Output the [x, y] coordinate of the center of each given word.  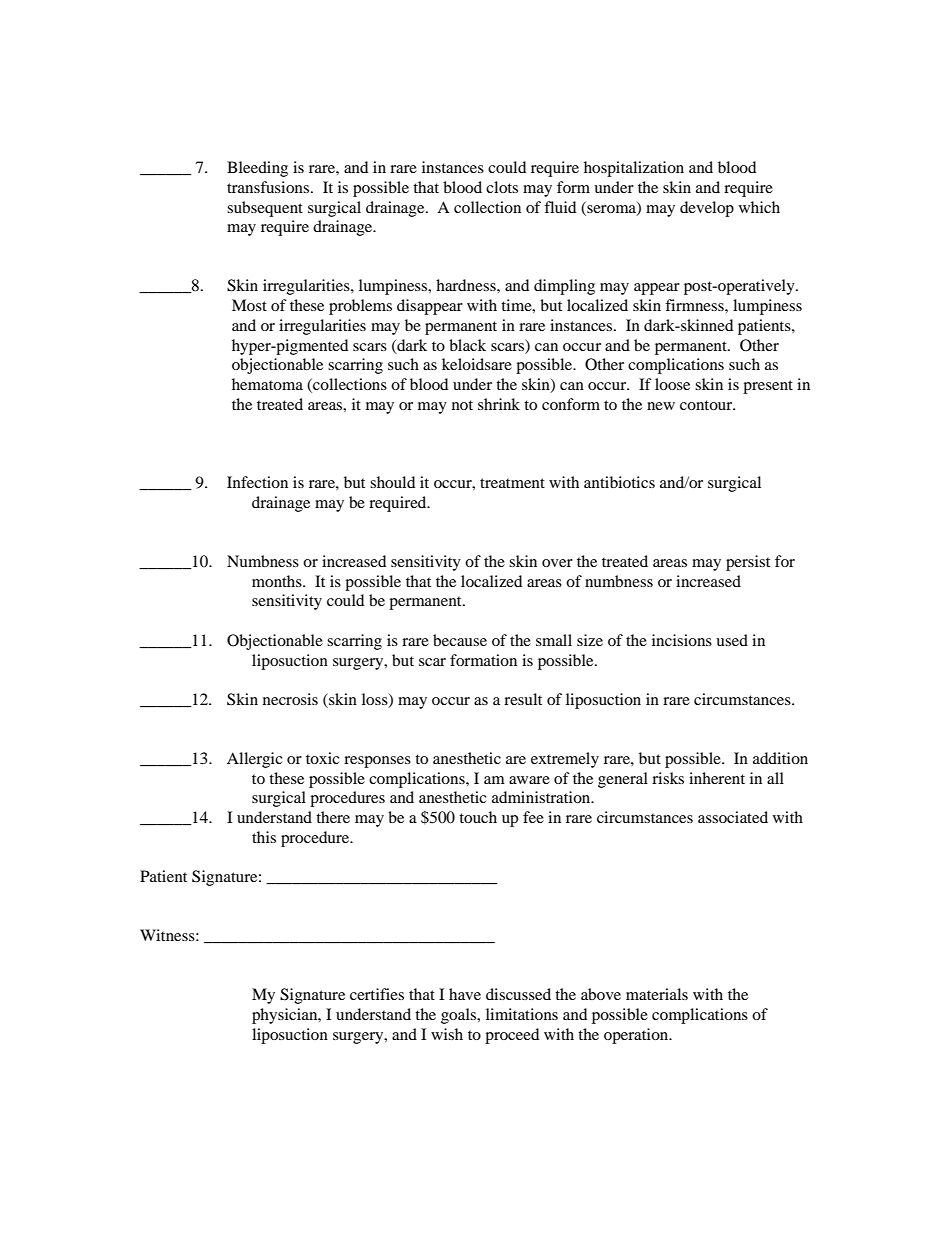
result [523, 699]
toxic [322, 758]
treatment [512, 483]
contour [707, 405]
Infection [257, 482]
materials [657, 994]
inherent [717, 778]
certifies [377, 994]
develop [707, 209]
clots [502, 187]
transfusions [269, 187]
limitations [522, 1014]
